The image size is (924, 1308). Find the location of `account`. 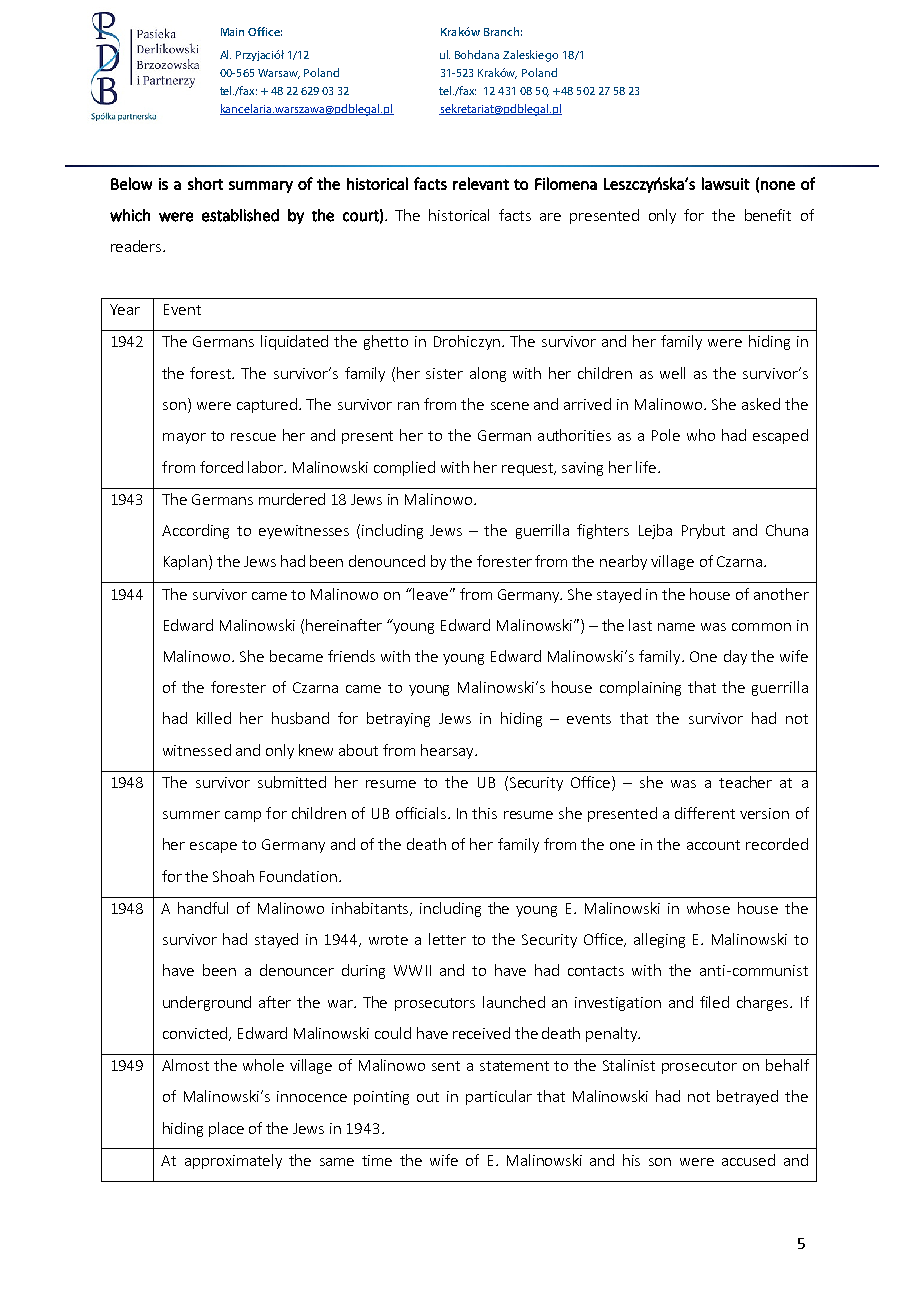

account is located at coordinates (713, 845).
